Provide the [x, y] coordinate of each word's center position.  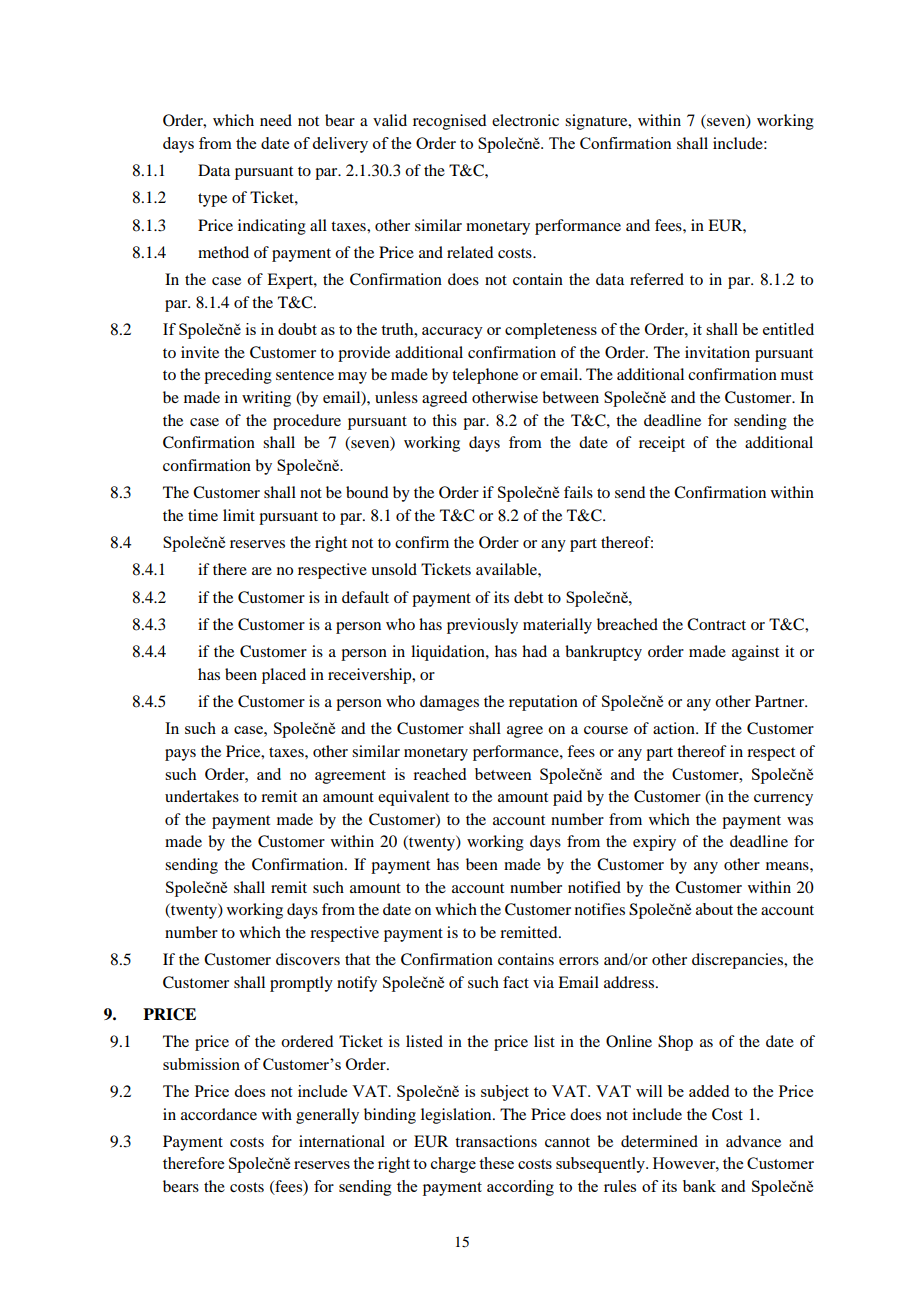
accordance [219, 1114]
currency [783, 800]
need [276, 120]
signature [597, 122]
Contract [716, 624]
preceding [238, 376]
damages [449, 703]
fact [516, 982]
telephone [485, 376]
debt [528, 597]
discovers [308, 959]
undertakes [202, 796]
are [262, 571]
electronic [525, 120]
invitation [717, 352]
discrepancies [739, 961]
